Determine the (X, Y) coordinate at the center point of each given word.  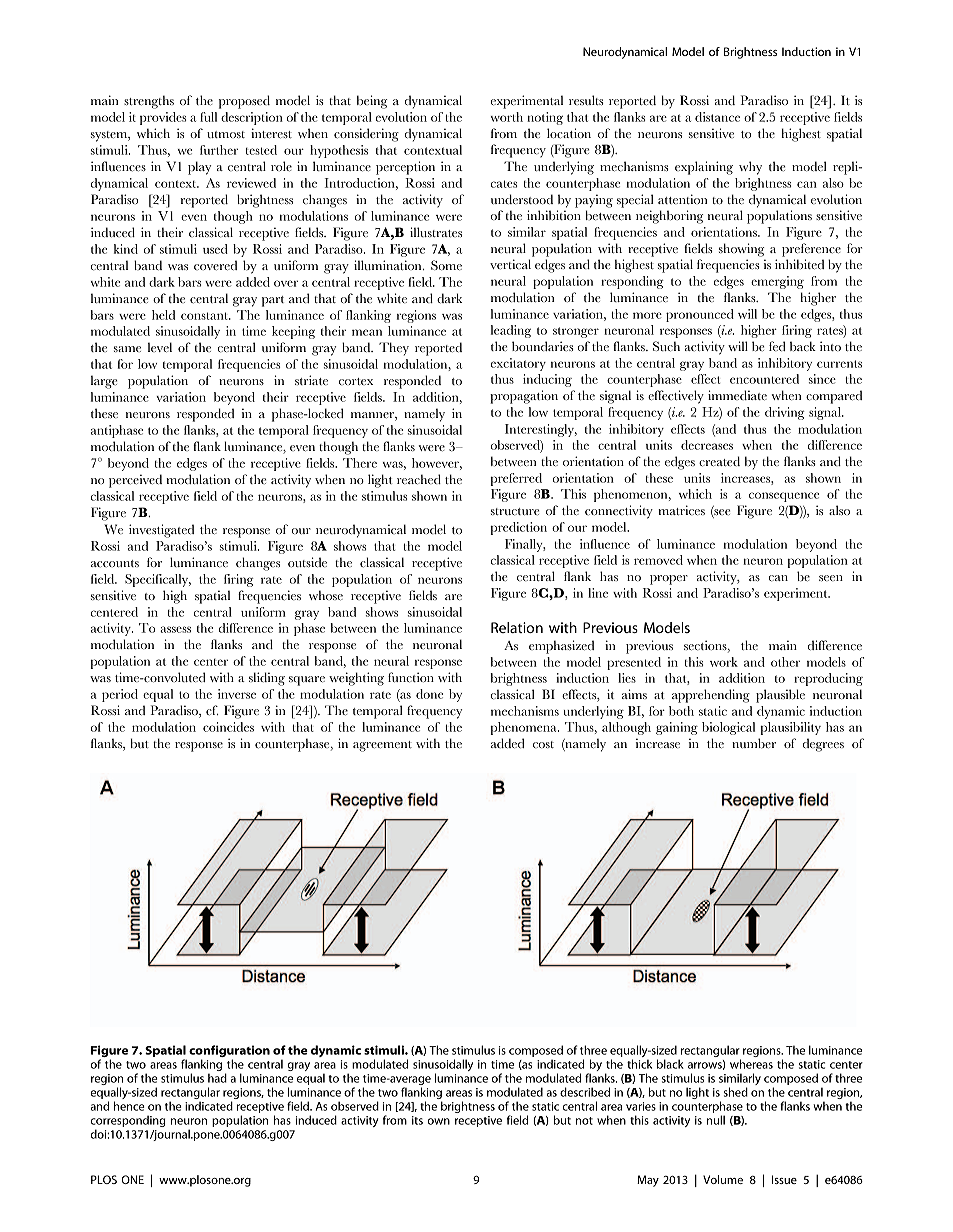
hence (129, 1106)
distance (717, 117)
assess (175, 629)
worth (506, 117)
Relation (517, 627)
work (724, 662)
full (208, 117)
